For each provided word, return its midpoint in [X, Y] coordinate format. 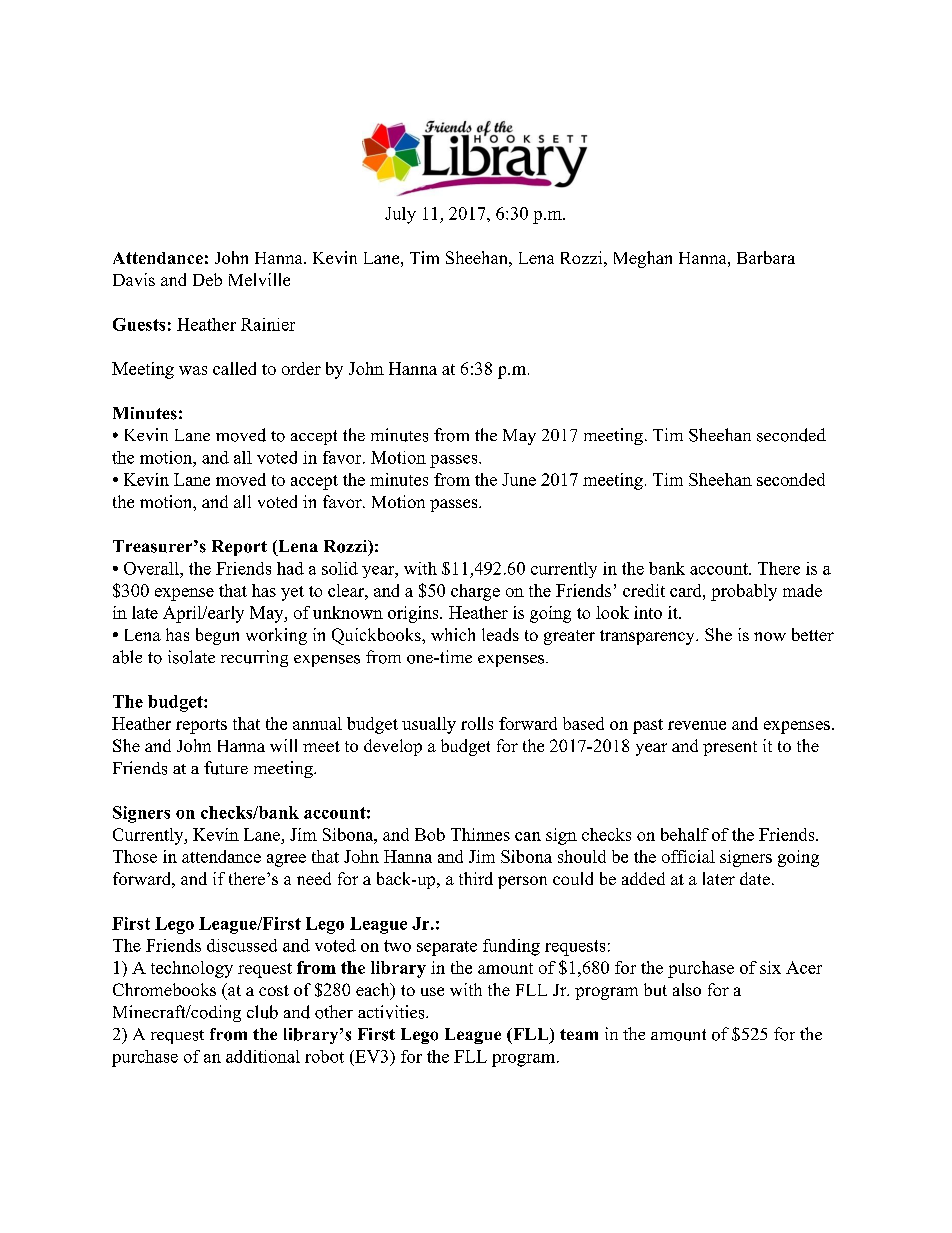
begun [217, 636]
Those [135, 856]
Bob [430, 834]
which [453, 634]
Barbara [766, 257]
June [519, 479]
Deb [207, 279]
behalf [685, 834]
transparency [648, 637]
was [193, 370]
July [400, 215]
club [262, 1012]
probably [744, 592]
